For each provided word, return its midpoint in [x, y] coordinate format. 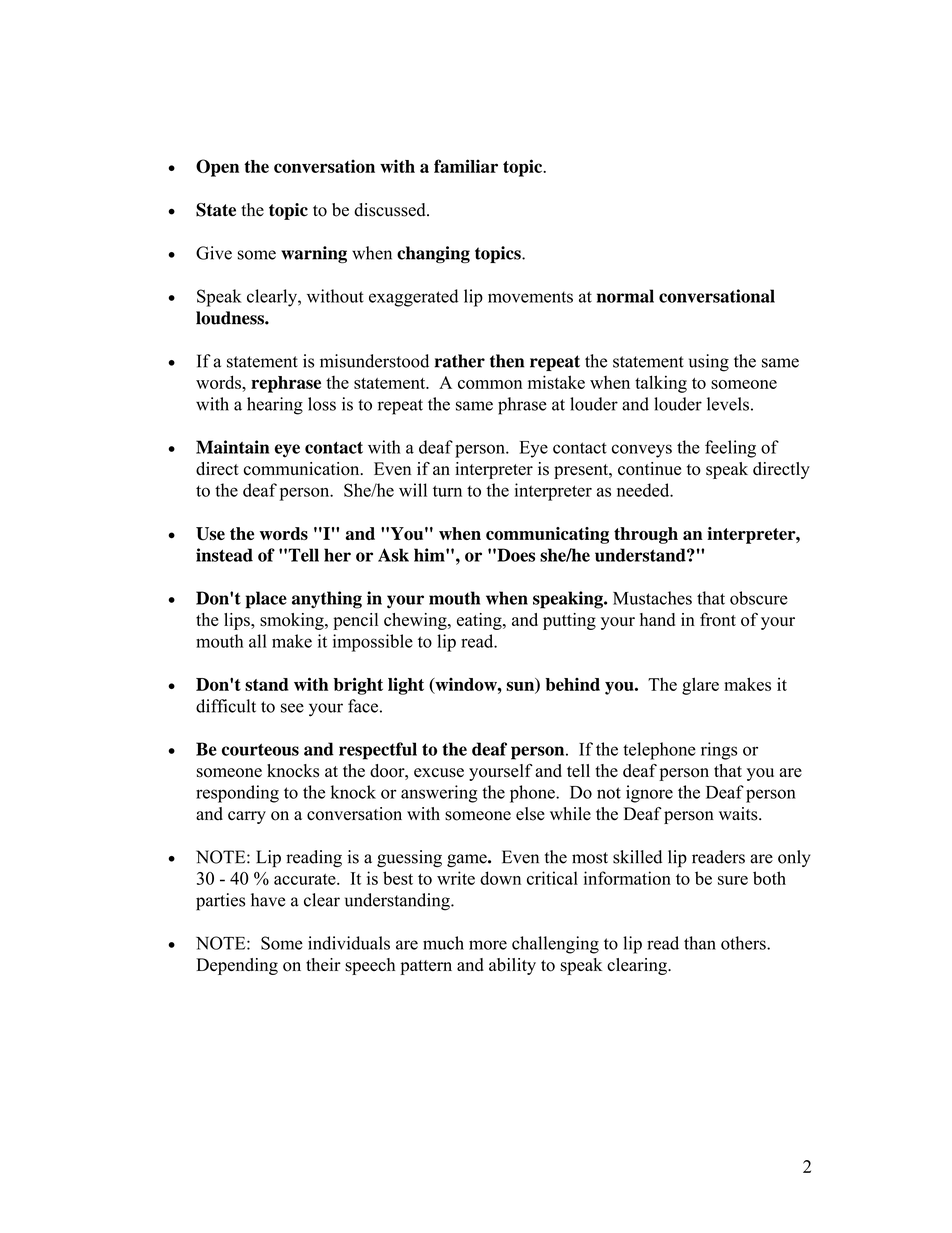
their [323, 964]
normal [625, 296]
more [488, 945]
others [744, 943]
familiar [466, 166]
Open [217, 168]
